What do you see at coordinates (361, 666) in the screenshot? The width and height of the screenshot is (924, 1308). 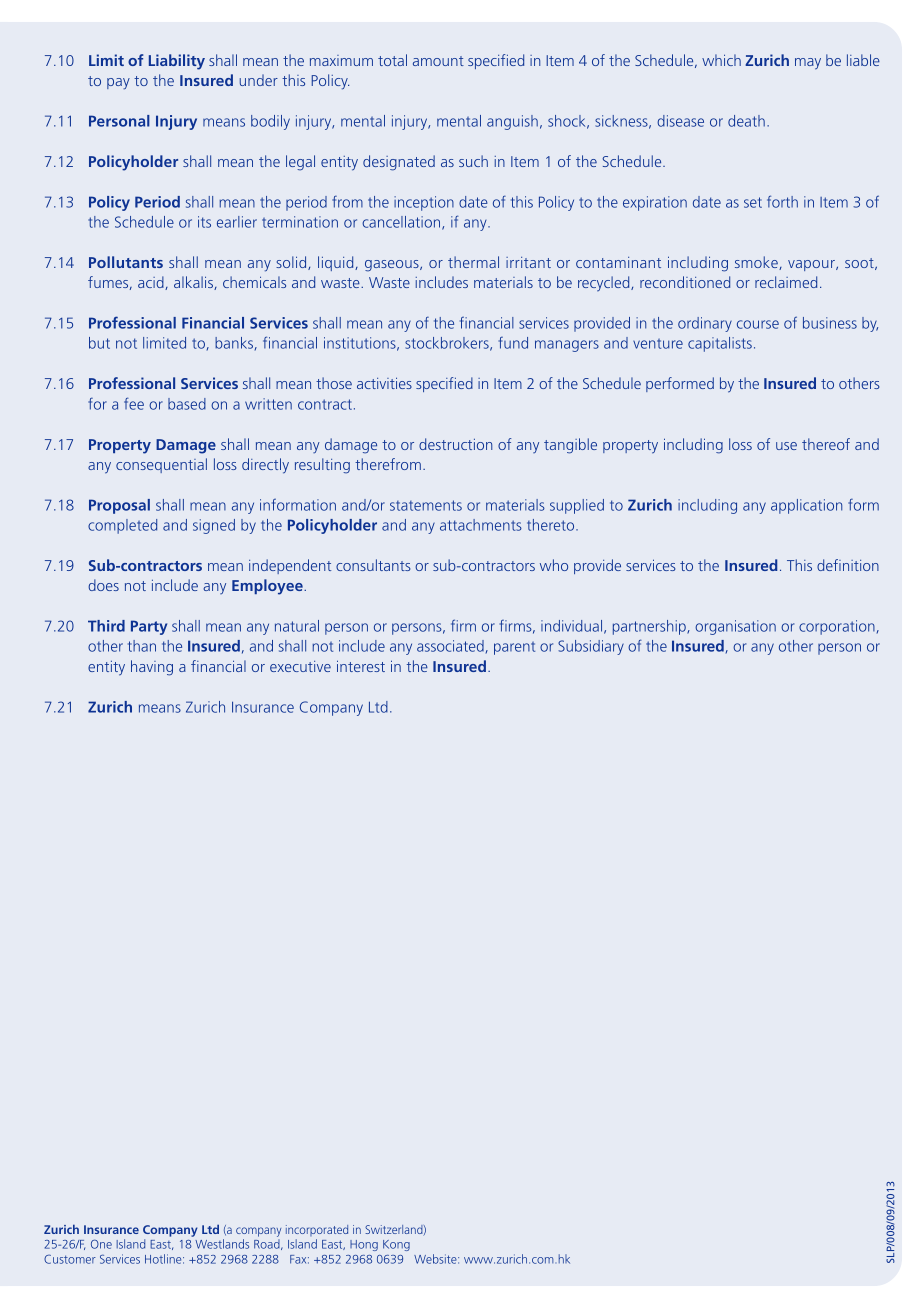 I see `interest` at bounding box center [361, 666].
